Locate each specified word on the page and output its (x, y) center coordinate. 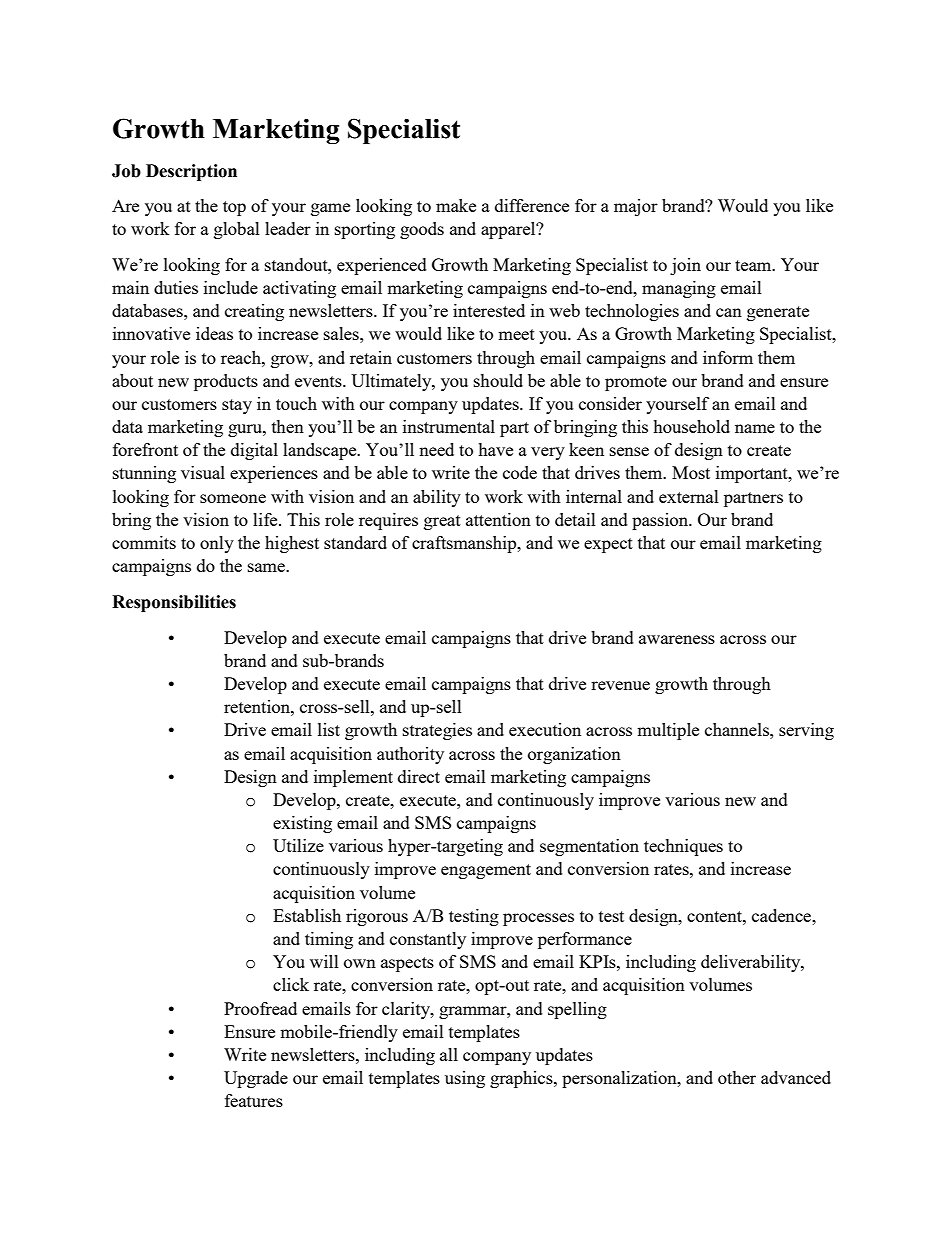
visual (203, 472)
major (636, 207)
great (442, 522)
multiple (668, 731)
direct (419, 776)
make (456, 205)
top (234, 208)
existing (302, 824)
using (465, 1079)
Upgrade (256, 1079)
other (737, 1077)
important (753, 474)
